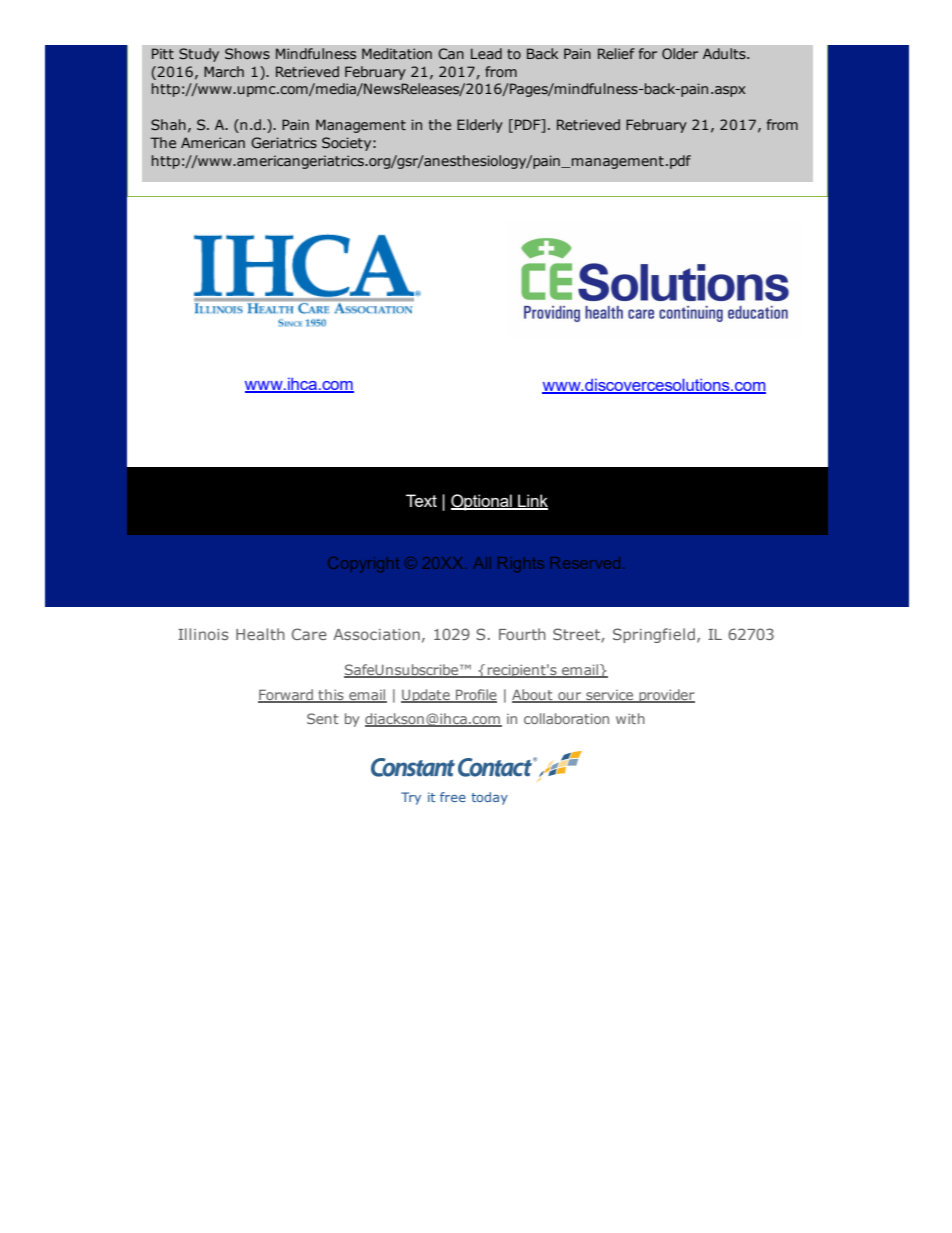 This screenshot has width=952, height=1233. Describe the element at coordinates (480, 126) in the screenshot. I see `Elderly` at that location.
